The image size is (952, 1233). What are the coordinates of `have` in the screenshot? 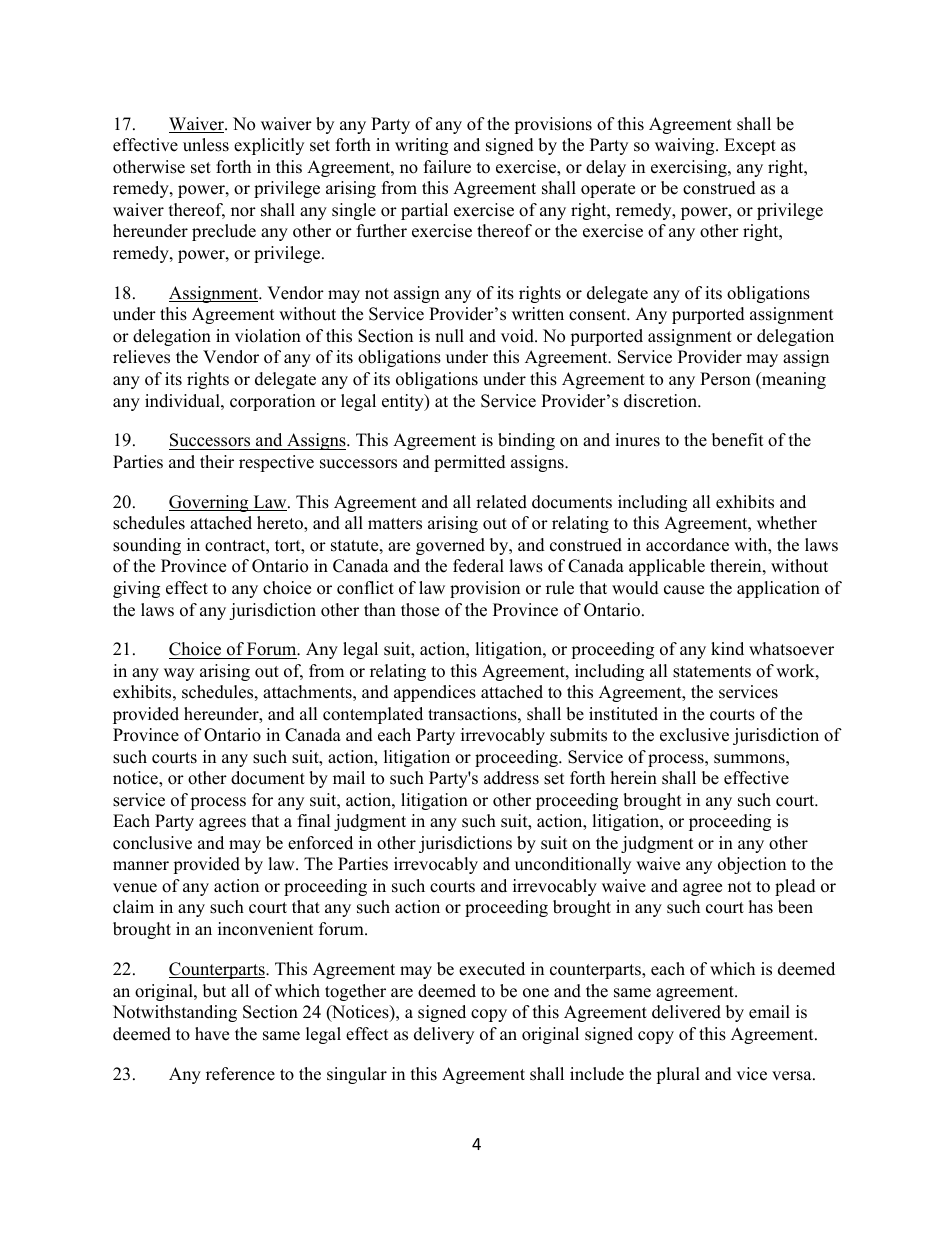 It's located at (212, 1034).
